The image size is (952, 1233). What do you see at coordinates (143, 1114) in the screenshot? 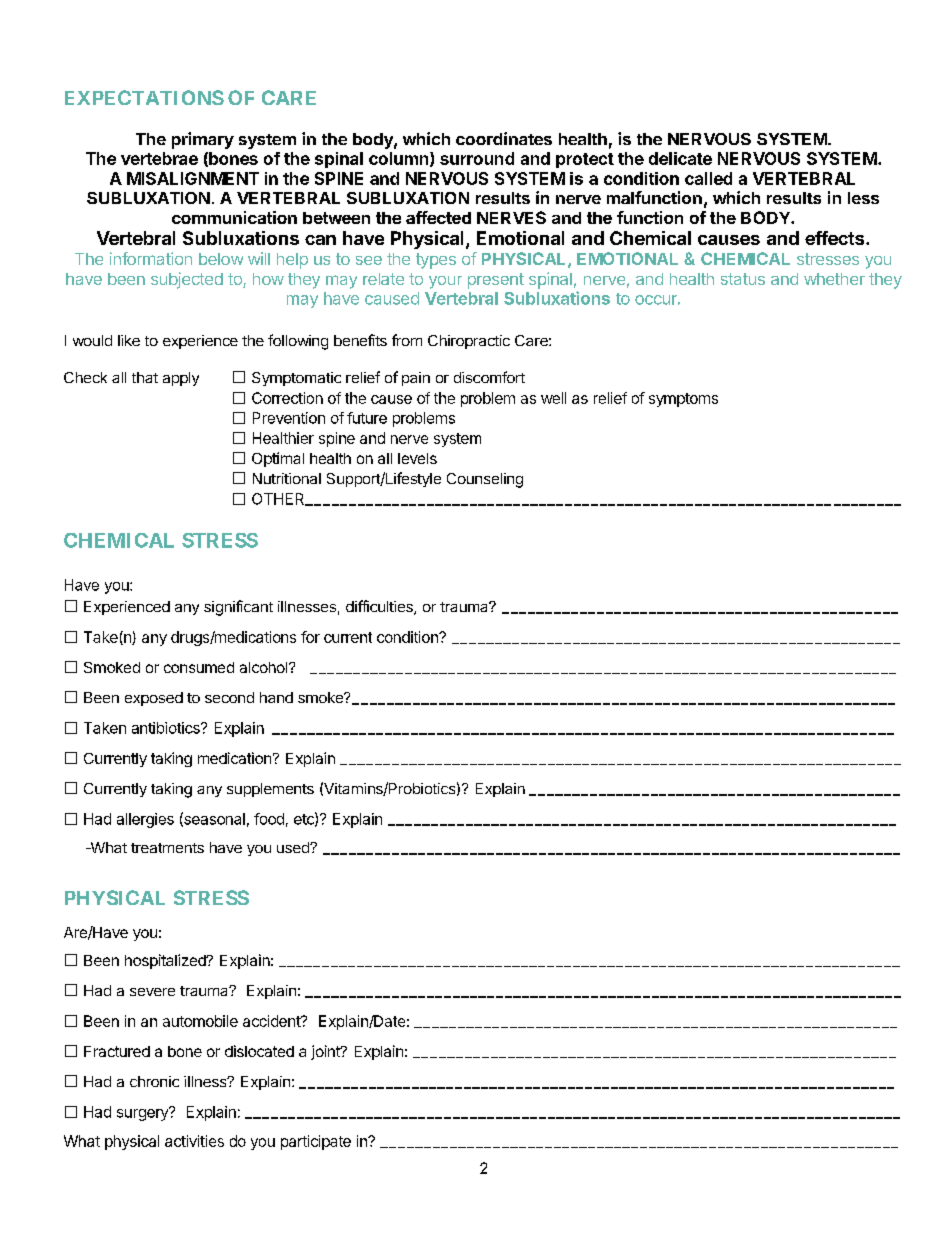
I see `surgery` at bounding box center [143, 1114].
